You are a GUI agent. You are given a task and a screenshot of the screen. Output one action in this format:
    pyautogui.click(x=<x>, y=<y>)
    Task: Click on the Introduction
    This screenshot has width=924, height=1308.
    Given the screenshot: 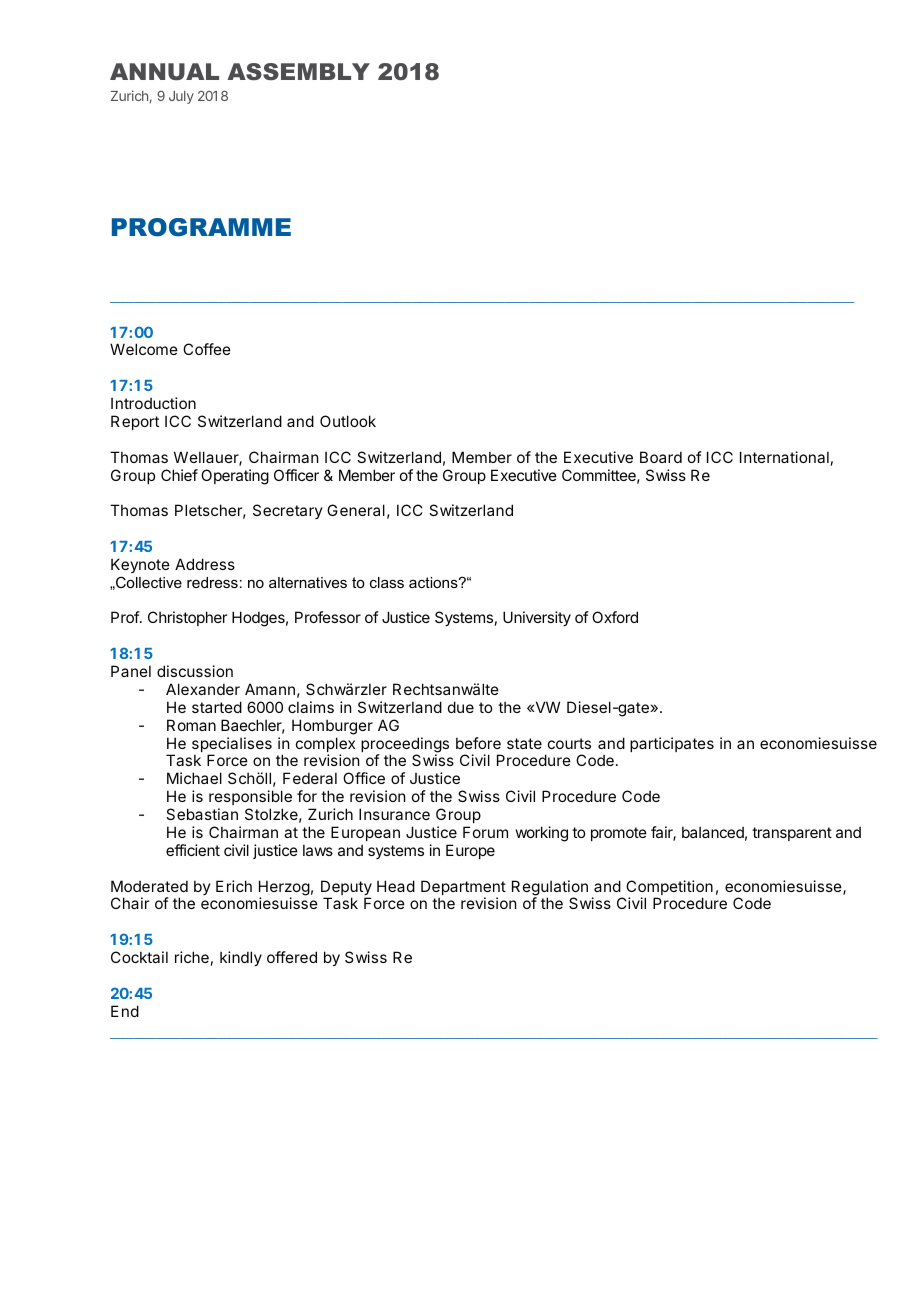 What is the action you would take?
    pyautogui.click(x=153, y=403)
